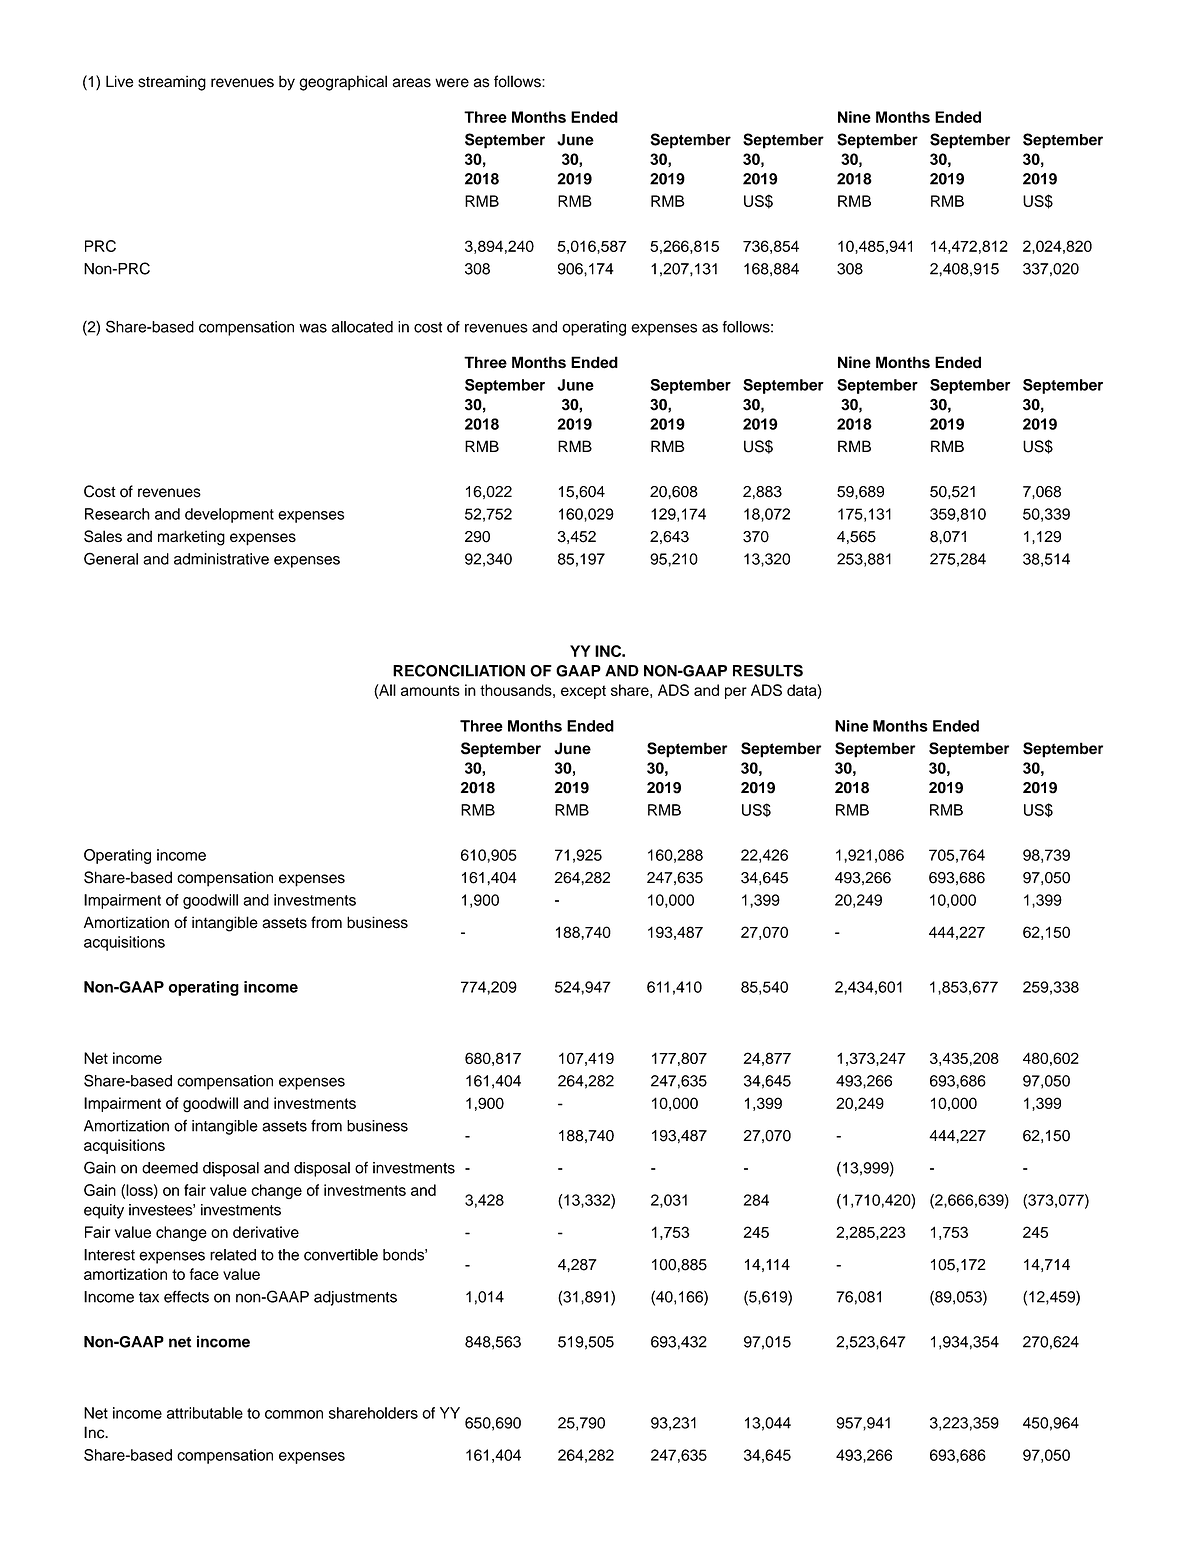 The height and width of the document is (1548, 1196). Describe the element at coordinates (411, 83) in the document. I see `areas` at that location.
